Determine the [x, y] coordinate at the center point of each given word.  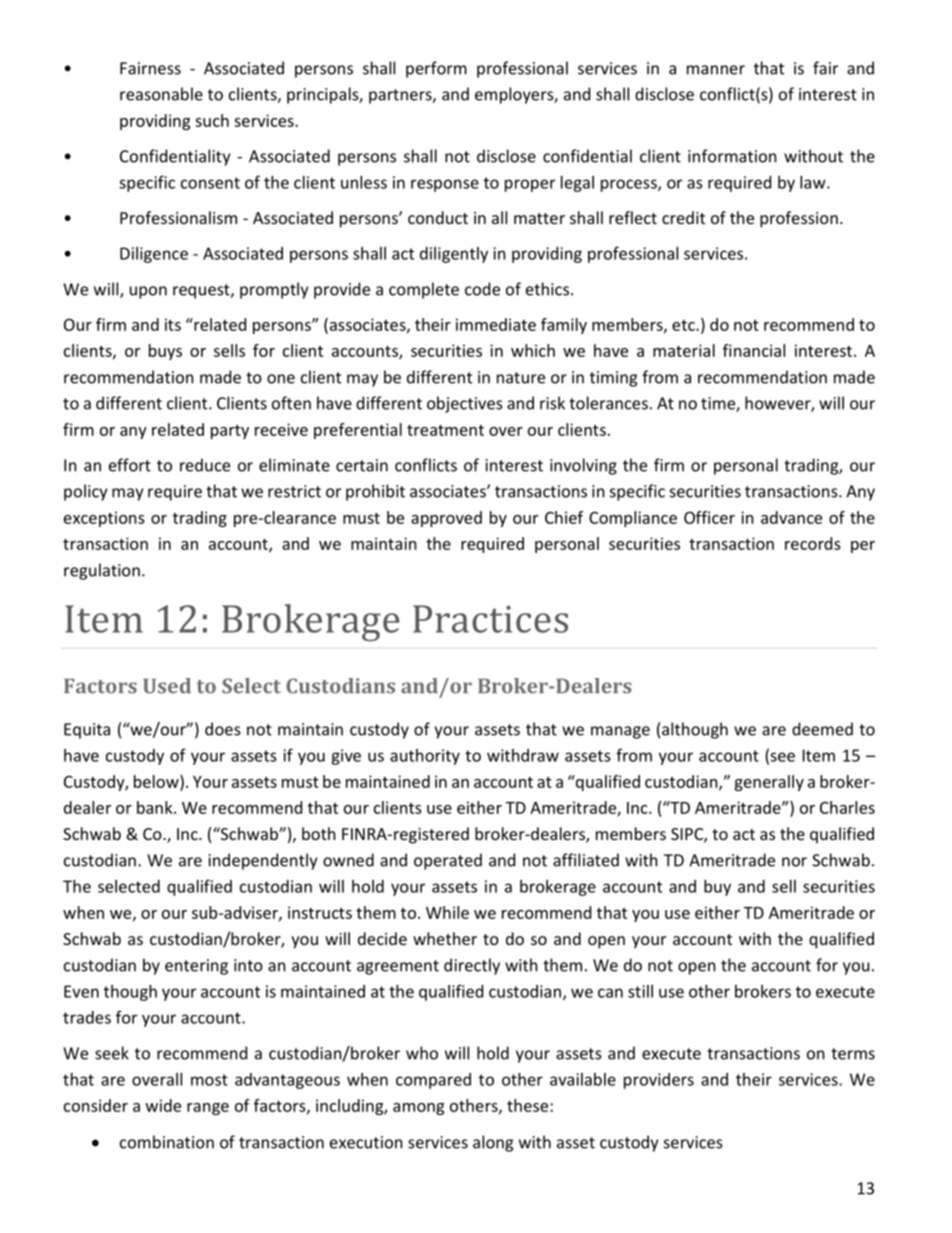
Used [167, 686]
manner [716, 70]
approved [446, 519]
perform [436, 69]
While [447, 912]
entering [196, 967]
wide [163, 1105]
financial [754, 350]
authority [425, 757]
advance [791, 517]
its [173, 324]
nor [794, 862]
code [482, 289]
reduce [205, 465]
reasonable [161, 94]
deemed [822, 729]
